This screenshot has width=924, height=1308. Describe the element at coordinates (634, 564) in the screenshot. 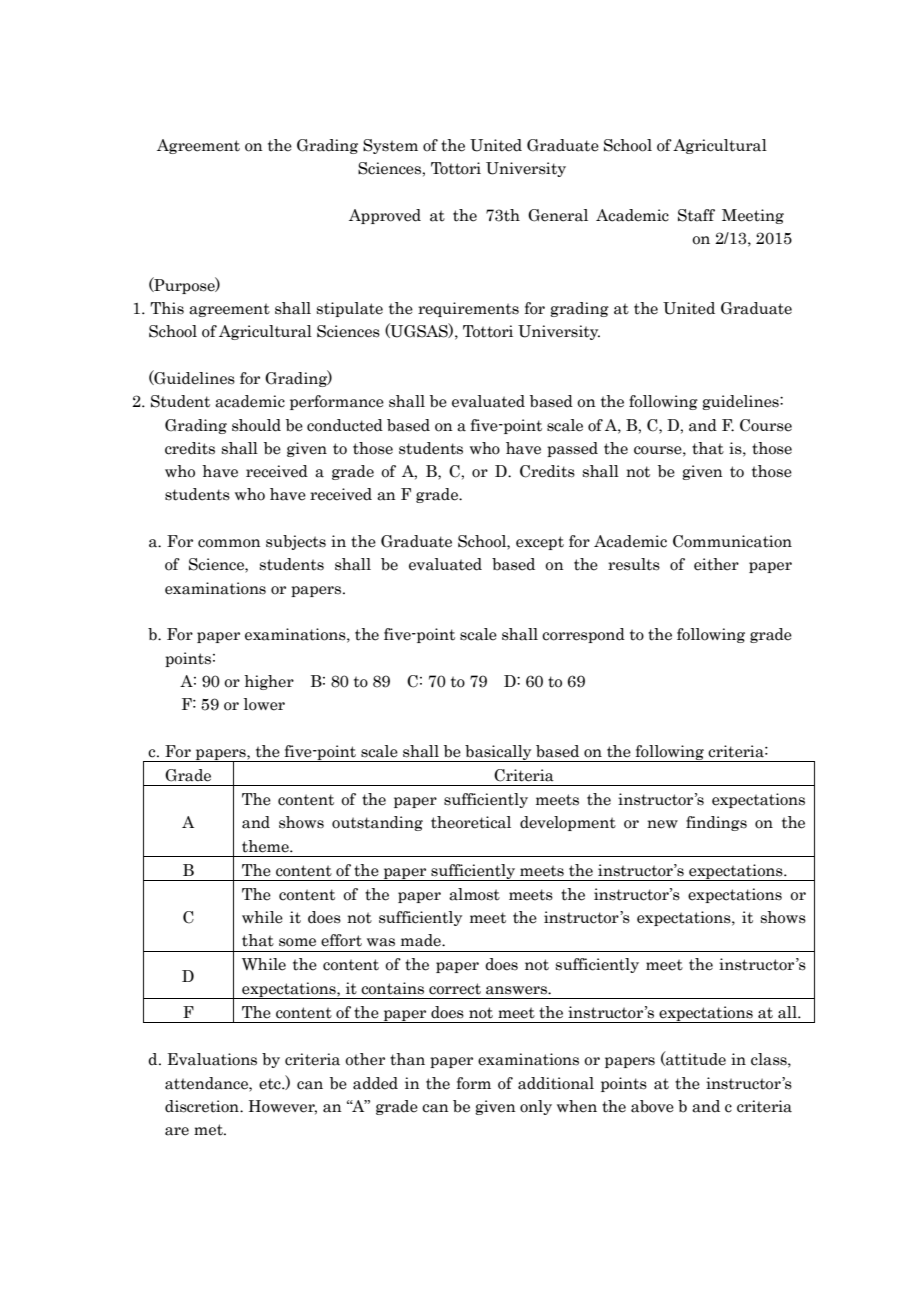

I see `results` at that location.
